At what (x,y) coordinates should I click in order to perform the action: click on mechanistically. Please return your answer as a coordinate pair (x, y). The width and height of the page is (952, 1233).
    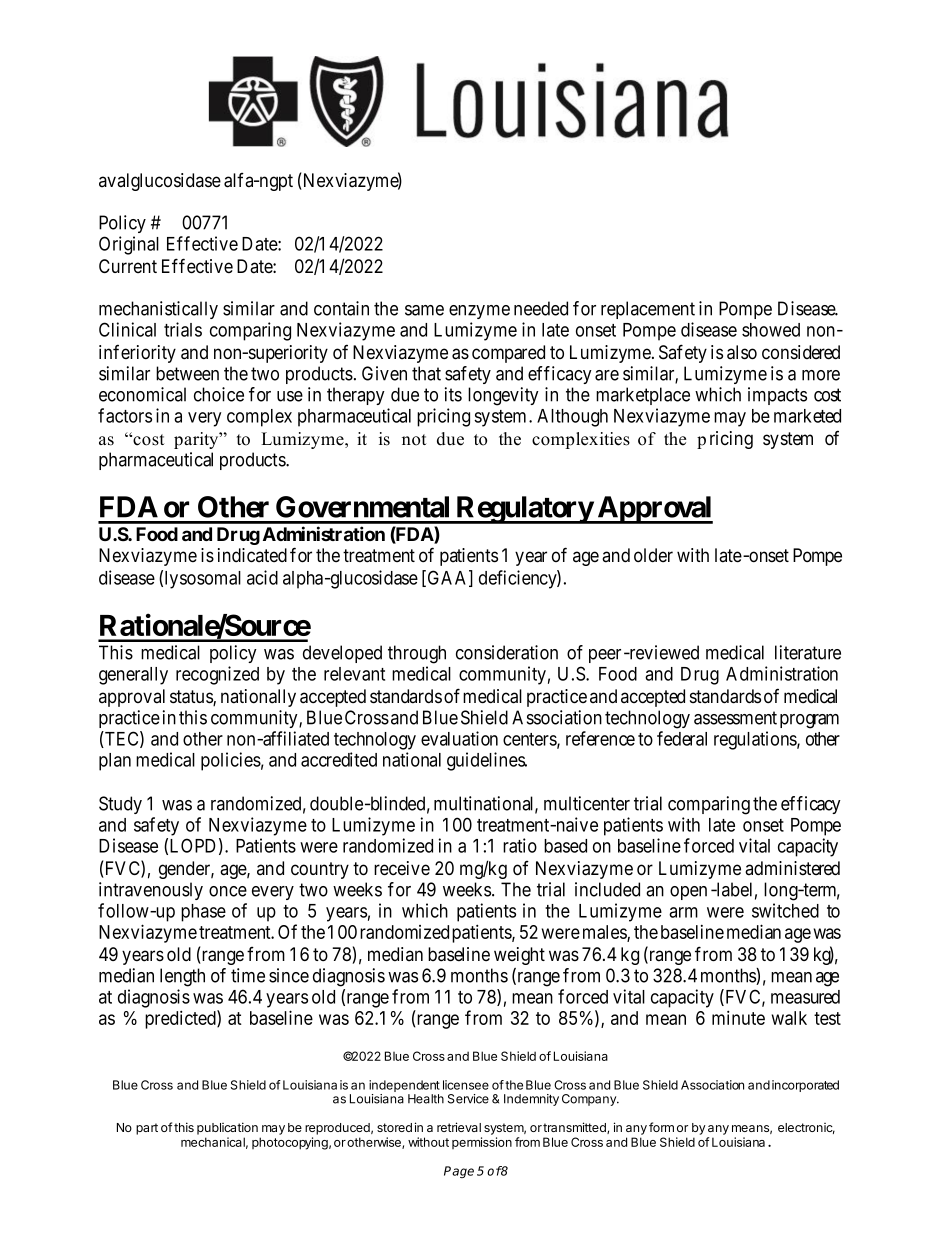
    Looking at the image, I should click on (158, 310).
